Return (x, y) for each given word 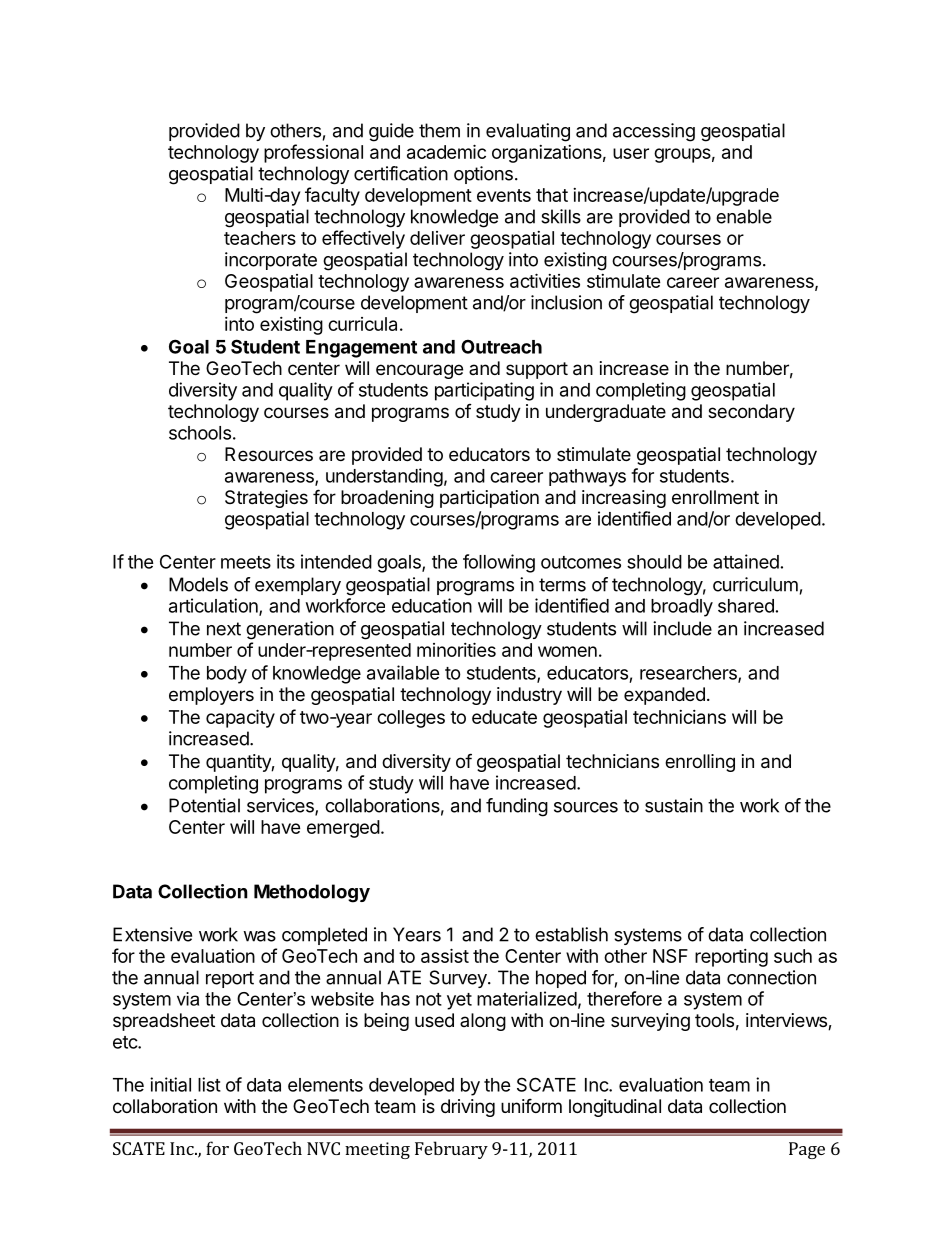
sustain (674, 805)
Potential (204, 805)
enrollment (715, 497)
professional (313, 153)
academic (446, 151)
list (209, 1084)
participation (489, 499)
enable (744, 216)
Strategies (266, 499)
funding (517, 807)
